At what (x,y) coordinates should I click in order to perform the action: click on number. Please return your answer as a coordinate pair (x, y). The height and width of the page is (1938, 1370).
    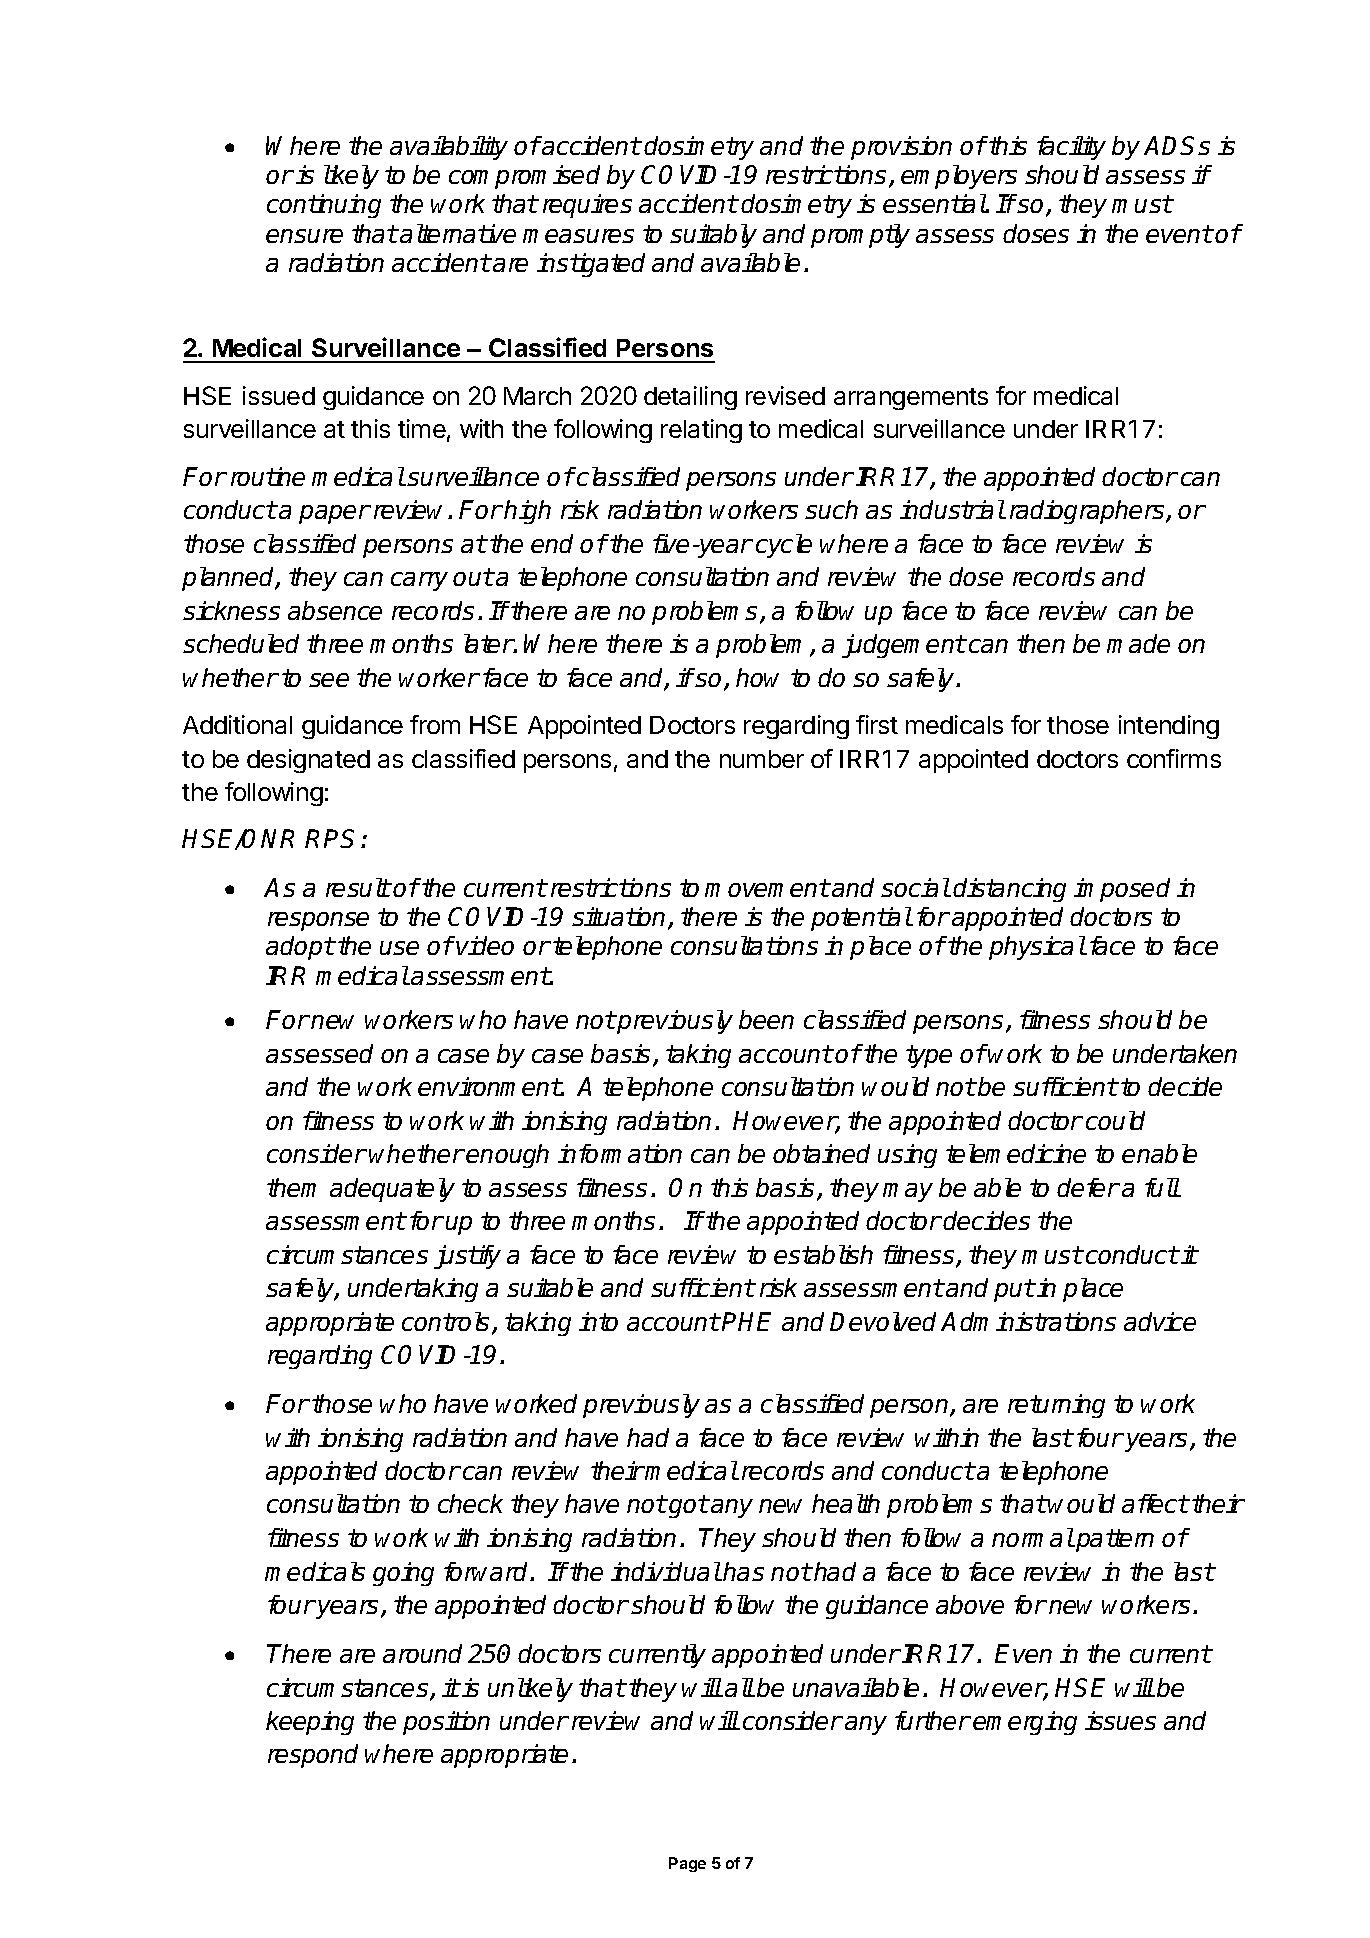
    Looking at the image, I should click on (762, 759).
